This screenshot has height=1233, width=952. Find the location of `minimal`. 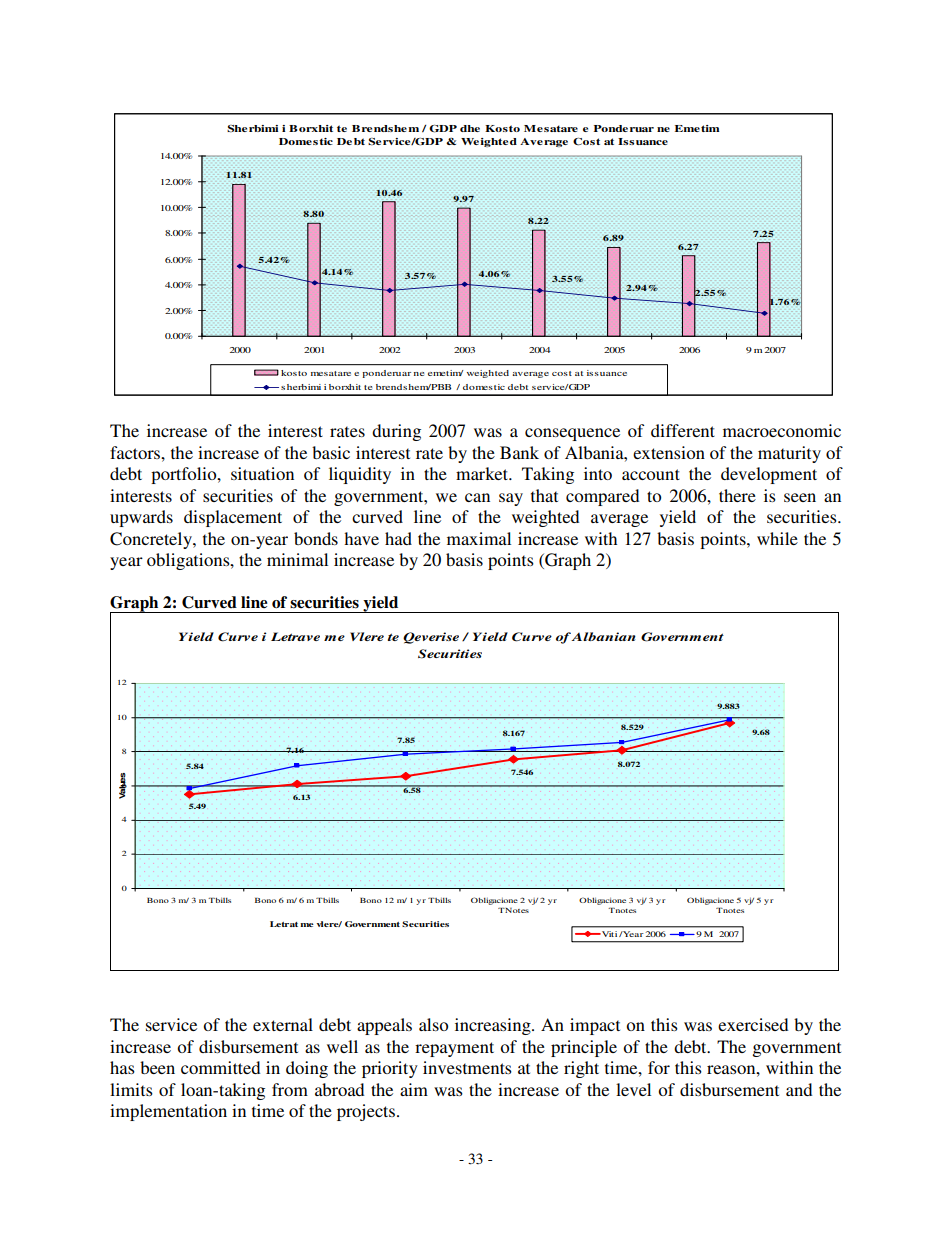

minimal is located at coordinates (297, 559).
